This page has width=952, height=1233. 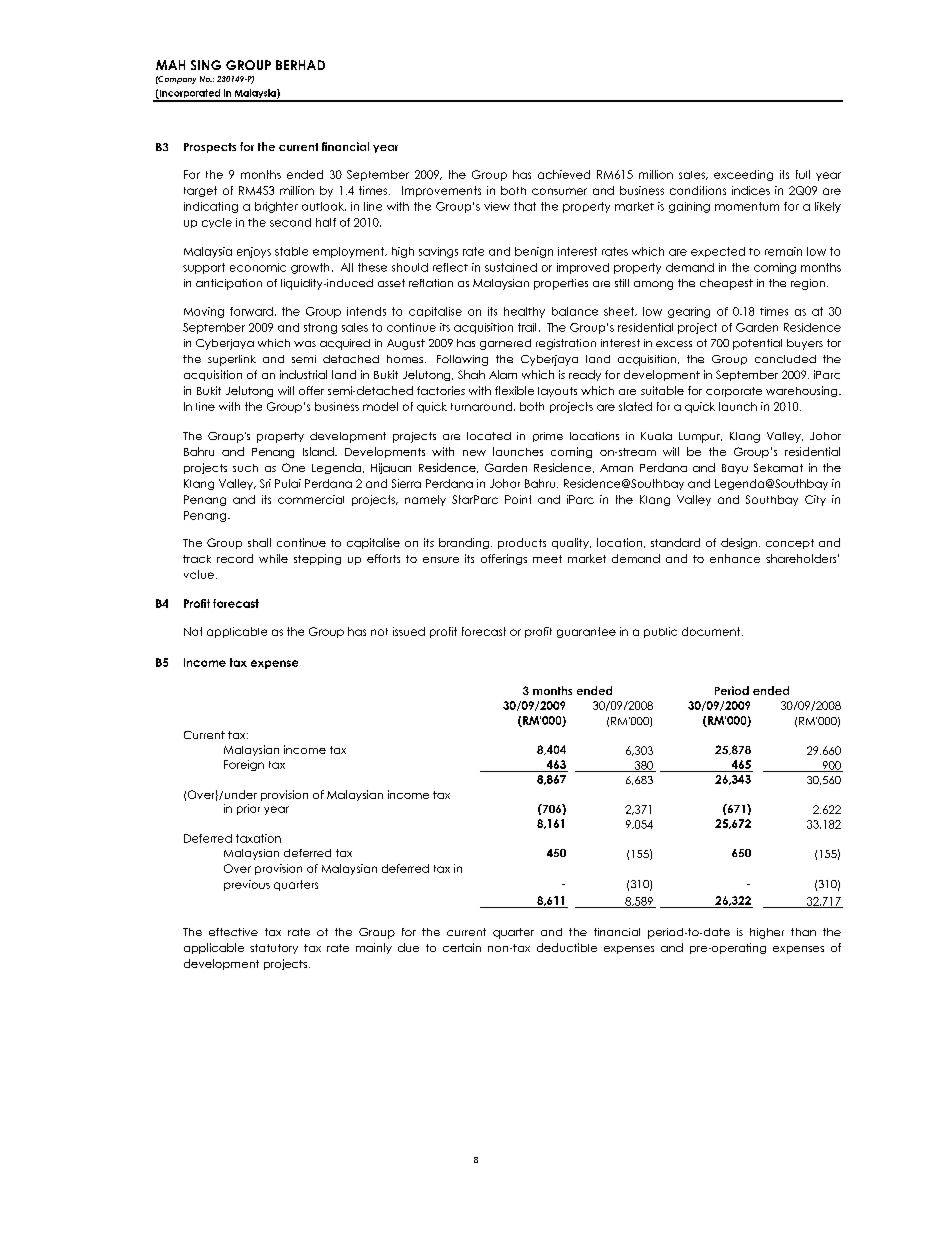 I want to click on document, so click(x=712, y=631).
